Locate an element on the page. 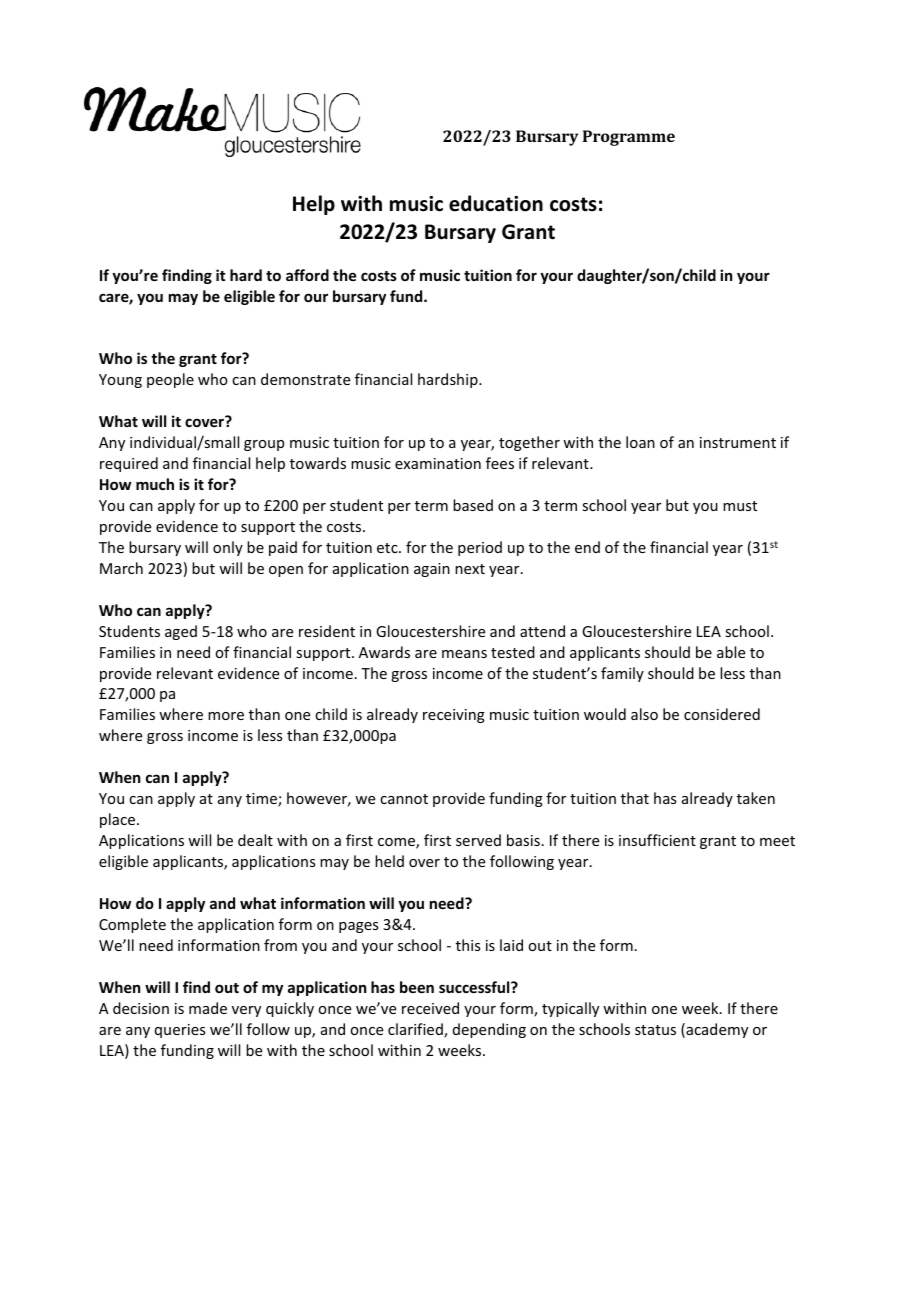 This page has width=924, height=1308. examination is located at coordinates (438, 463).
